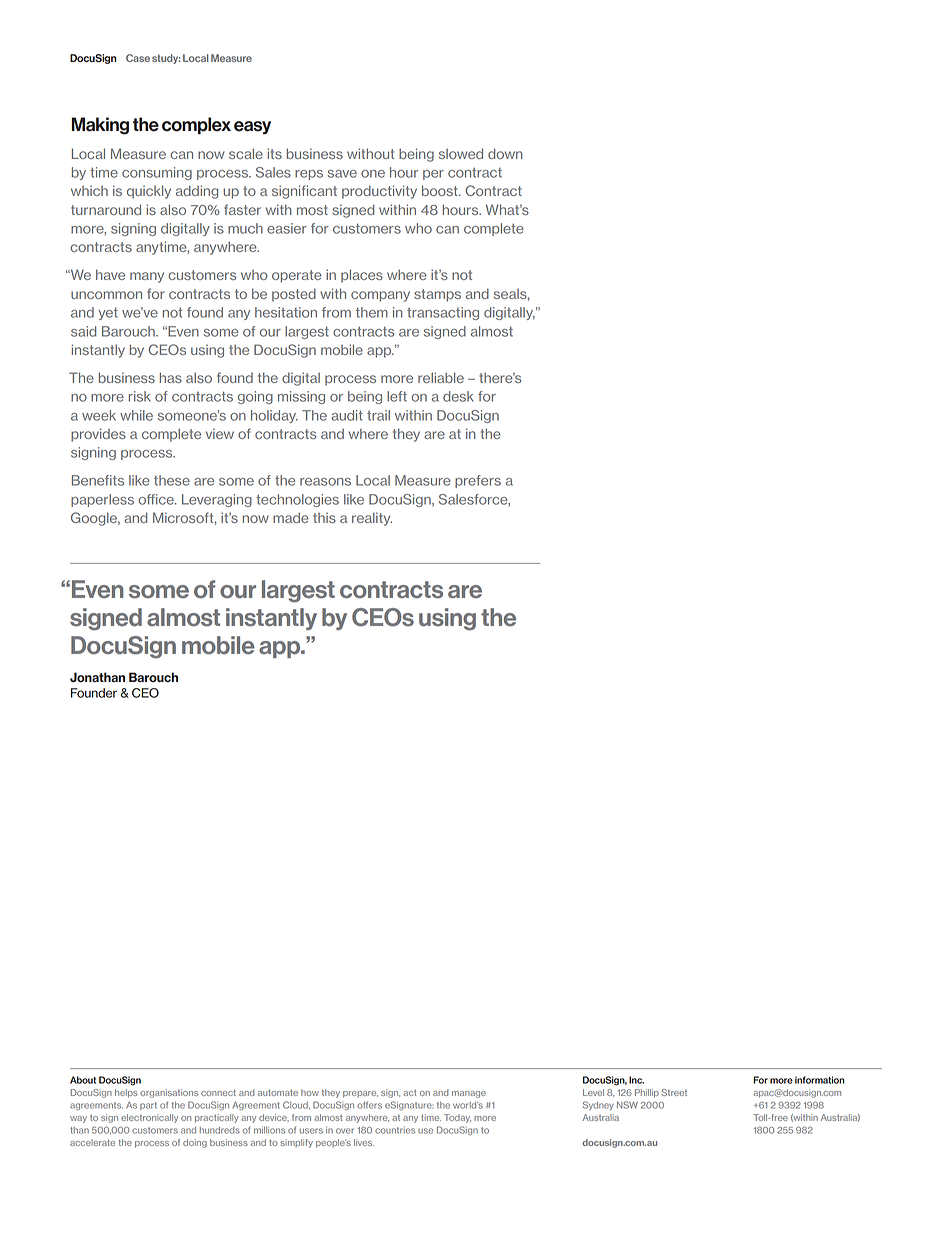  What do you see at coordinates (136, 415) in the screenshot?
I see `while` at bounding box center [136, 415].
